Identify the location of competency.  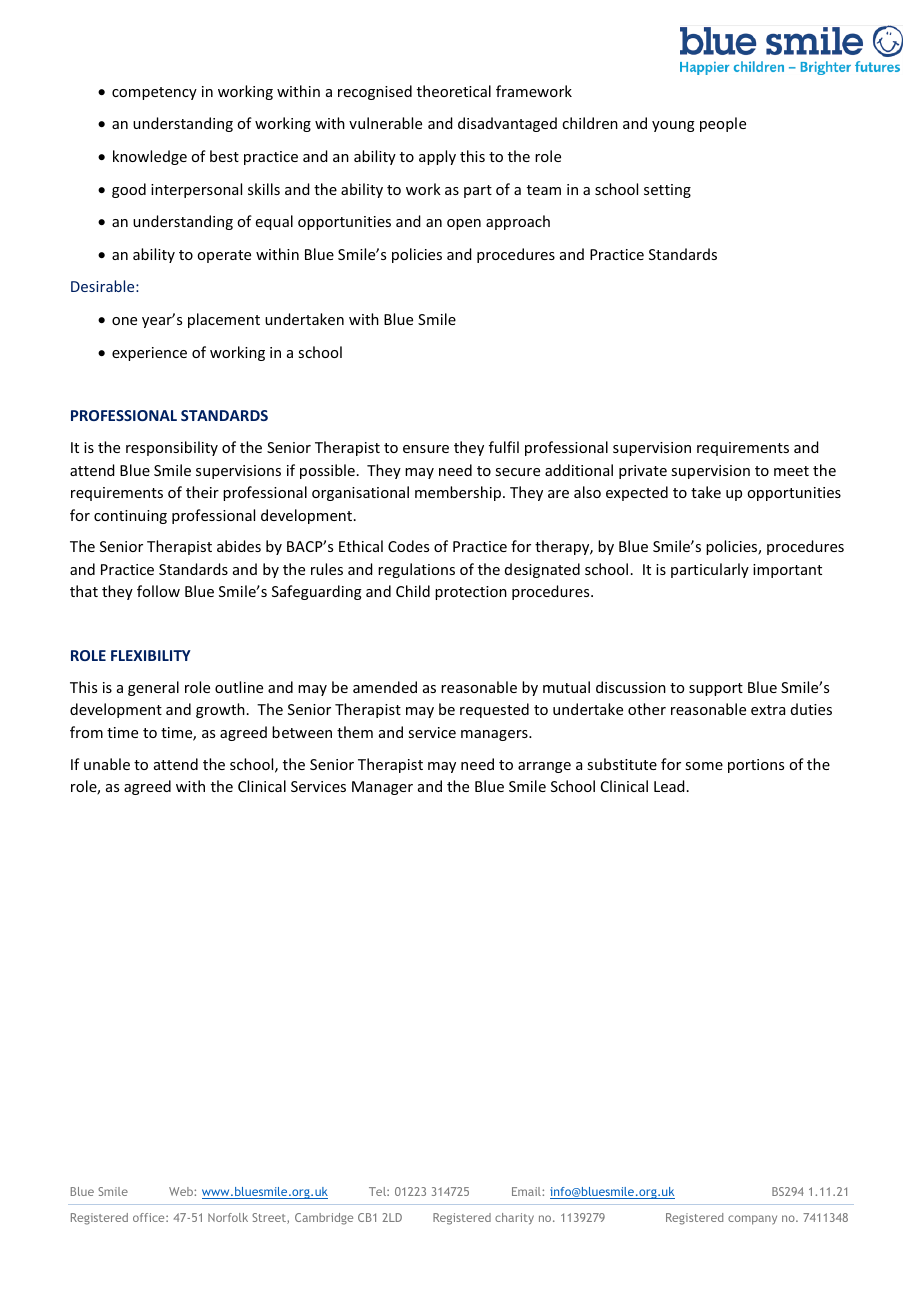
(154, 93).
